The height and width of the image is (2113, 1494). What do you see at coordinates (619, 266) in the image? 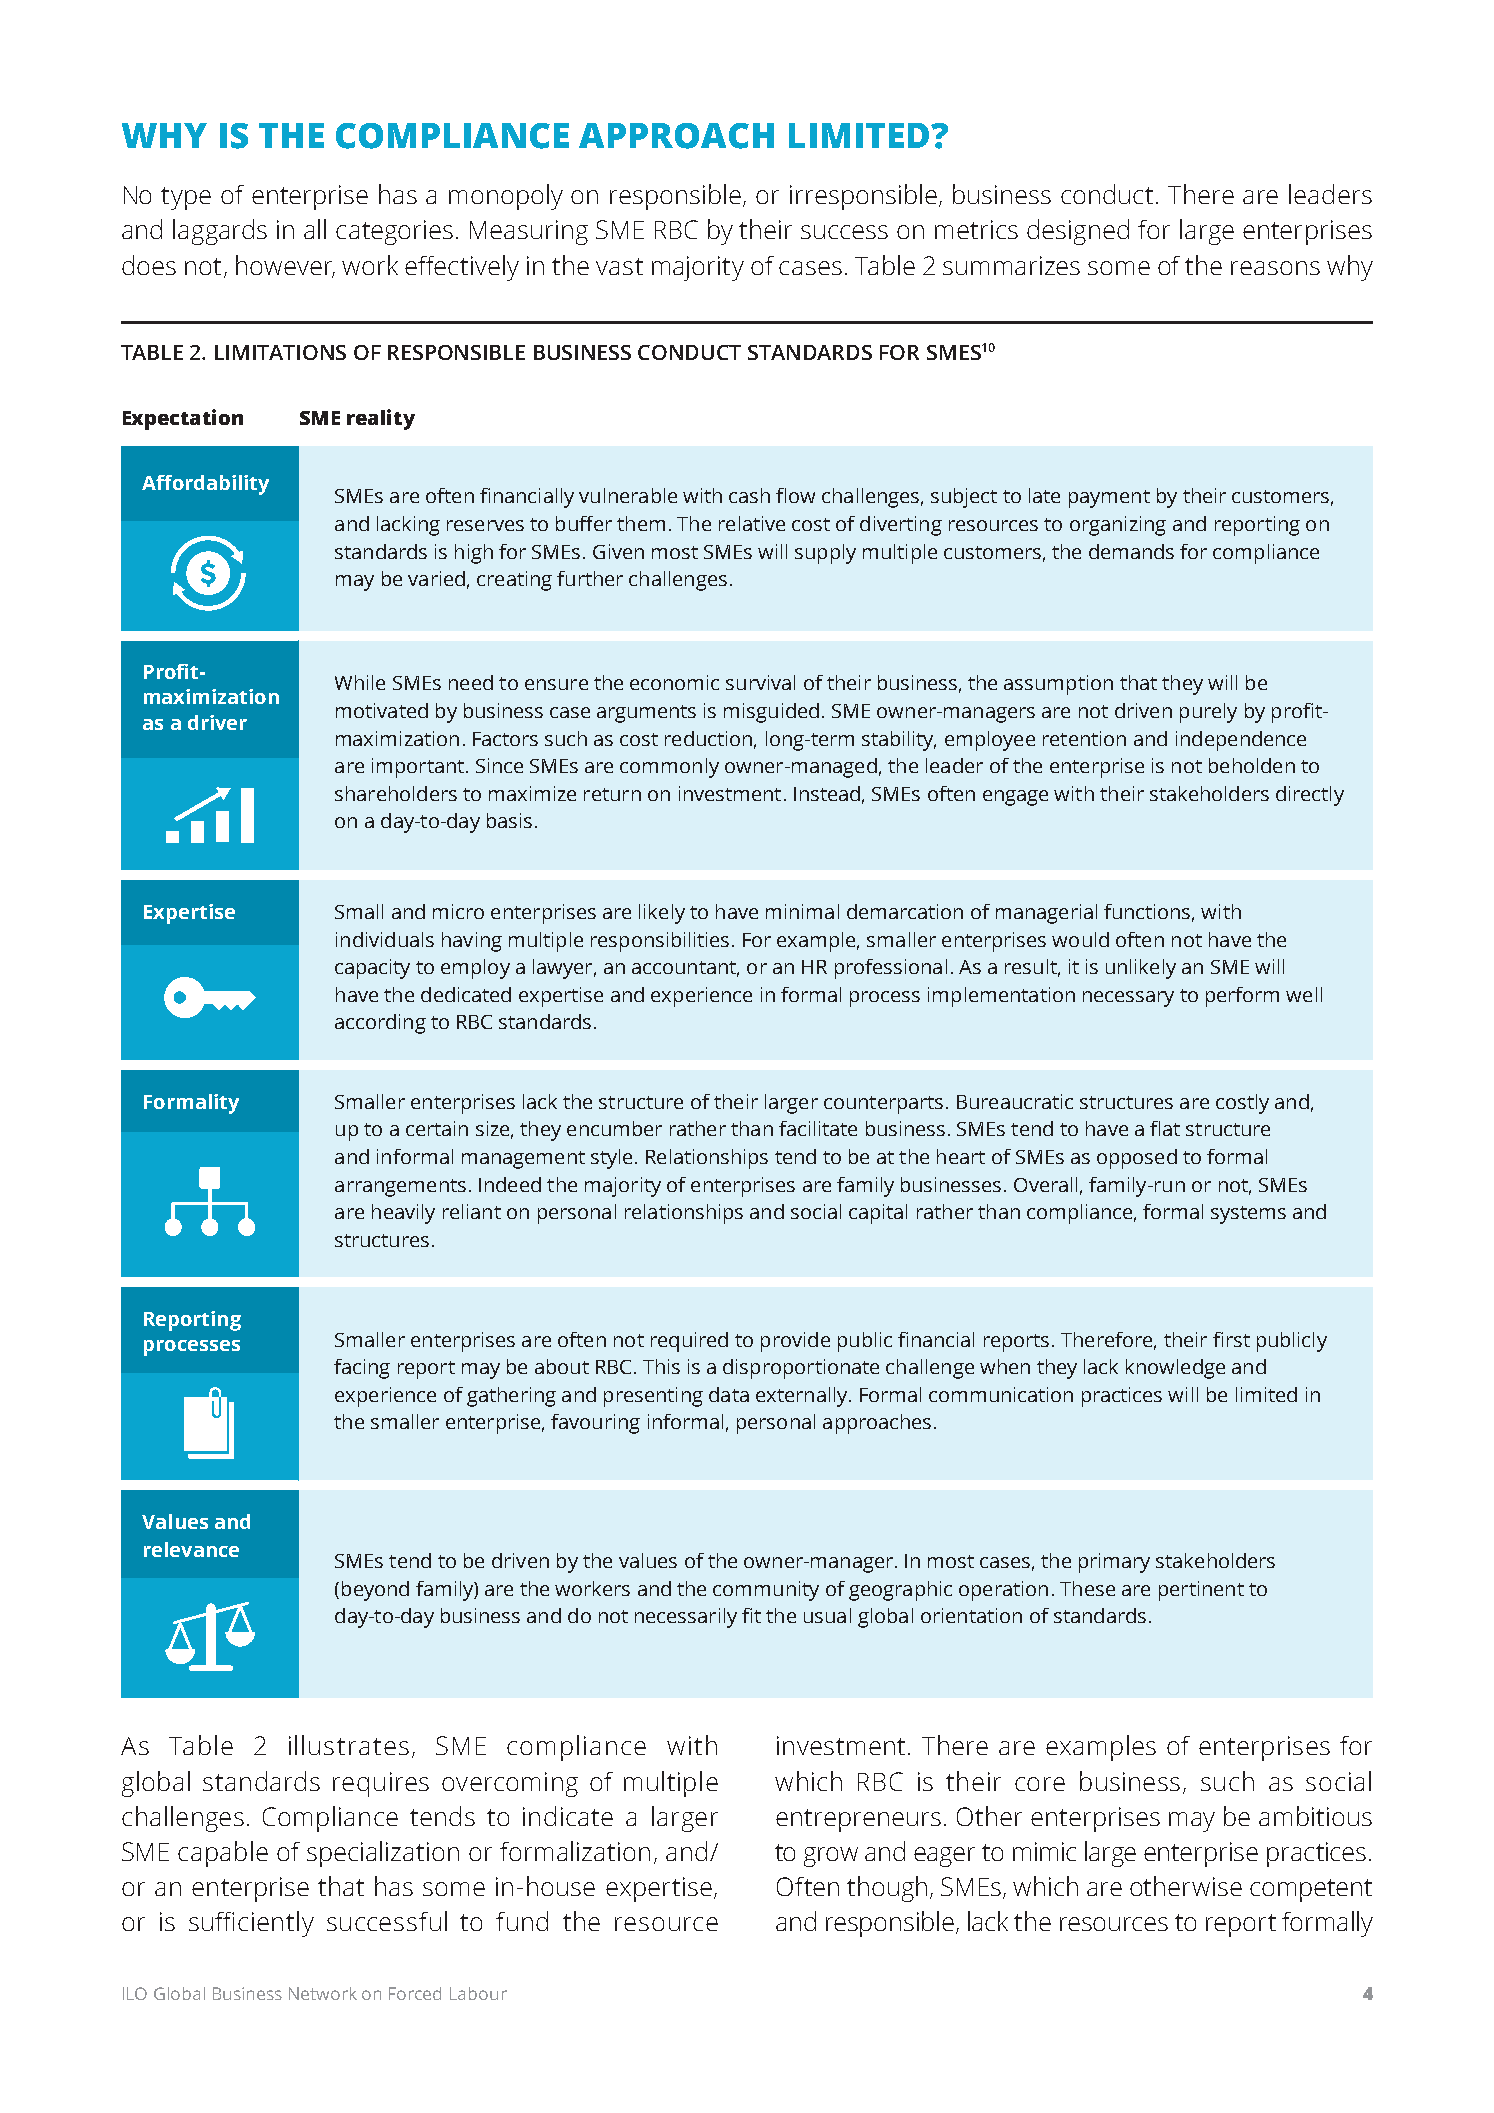
I see `vast` at bounding box center [619, 266].
